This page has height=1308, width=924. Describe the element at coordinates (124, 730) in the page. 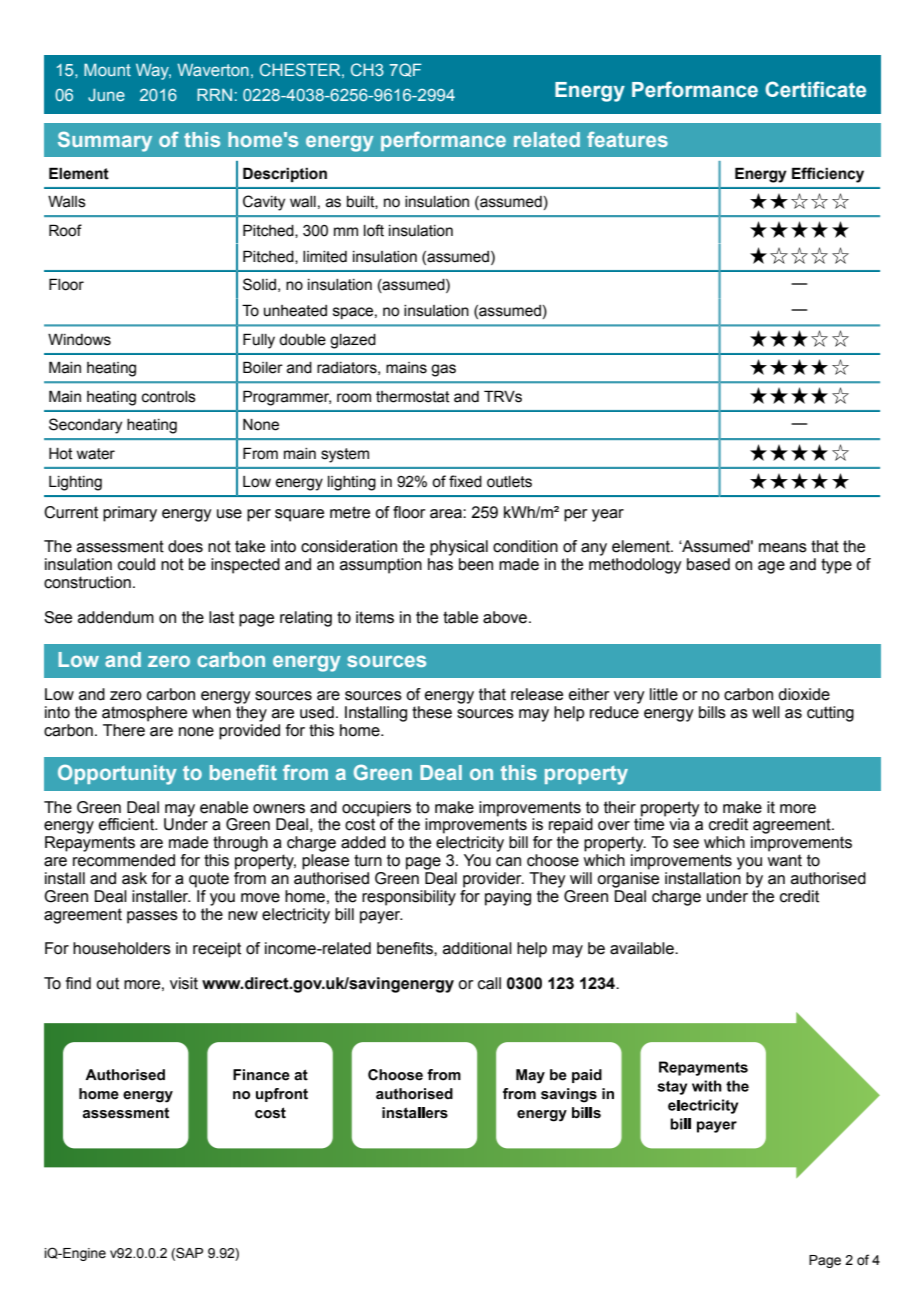

I see `There` at that location.
